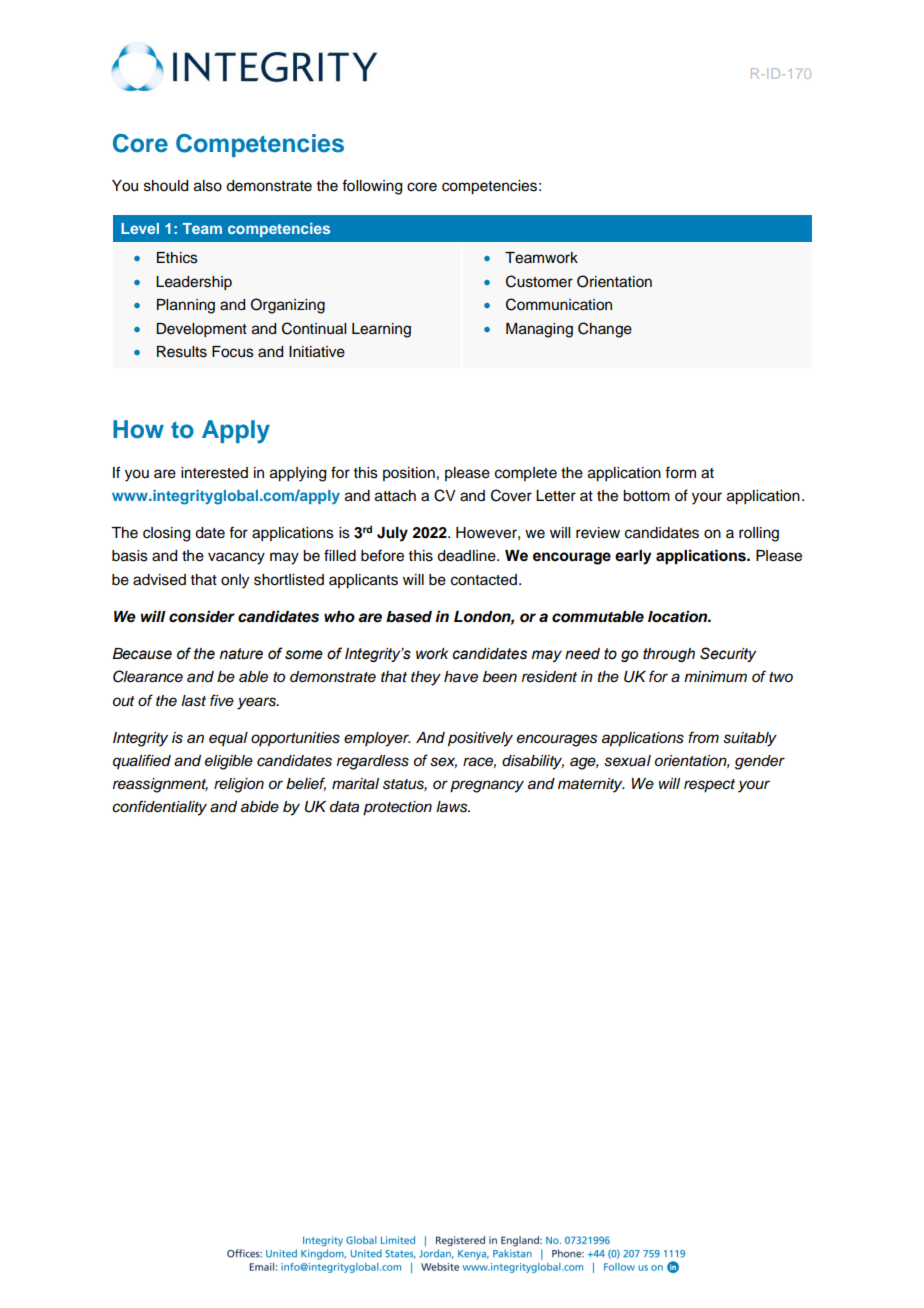 The height and width of the screenshot is (1308, 924). What do you see at coordinates (239, 785) in the screenshot?
I see `religion` at bounding box center [239, 785].
